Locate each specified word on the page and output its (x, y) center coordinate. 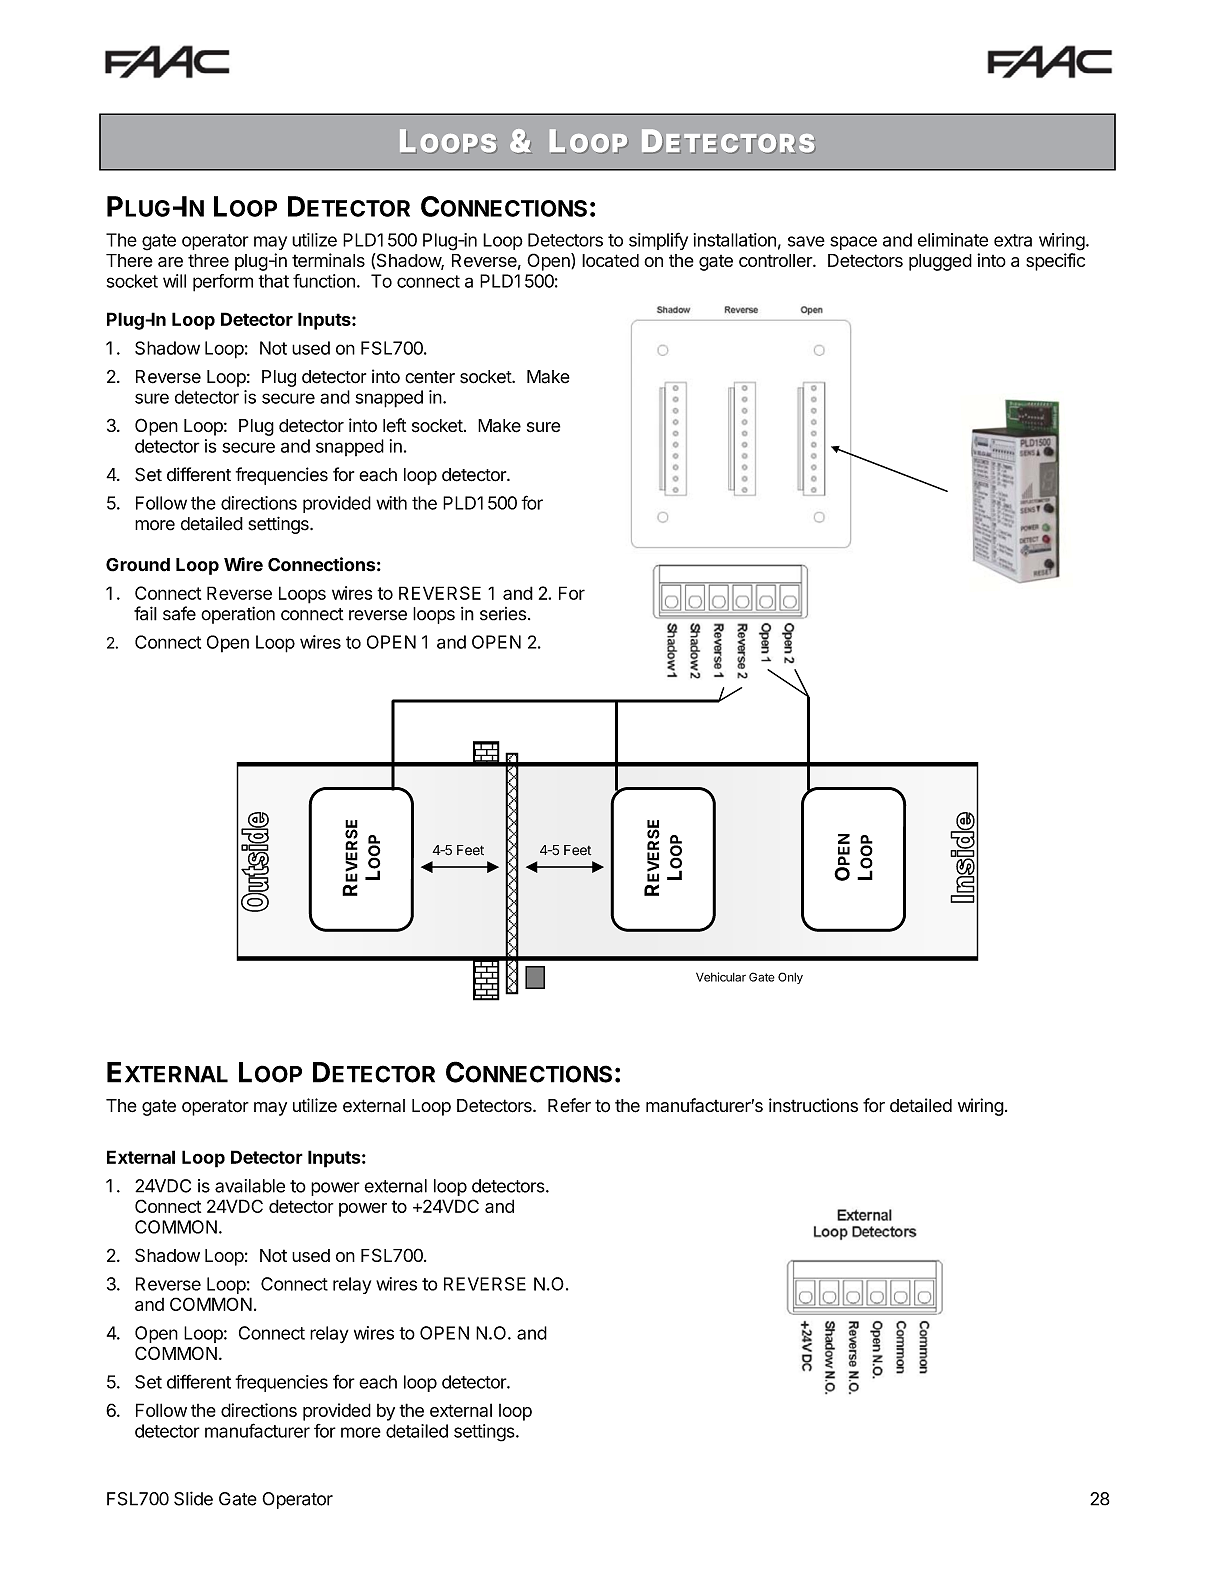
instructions (813, 1105)
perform (223, 283)
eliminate (953, 240)
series (503, 614)
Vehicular (721, 977)
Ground (138, 565)
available (250, 1186)
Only (790, 978)
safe (179, 613)
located (610, 260)
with (391, 503)
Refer (569, 1105)
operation (238, 615)
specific (1055, 262)
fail (145, 613)
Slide (193, 1498)
